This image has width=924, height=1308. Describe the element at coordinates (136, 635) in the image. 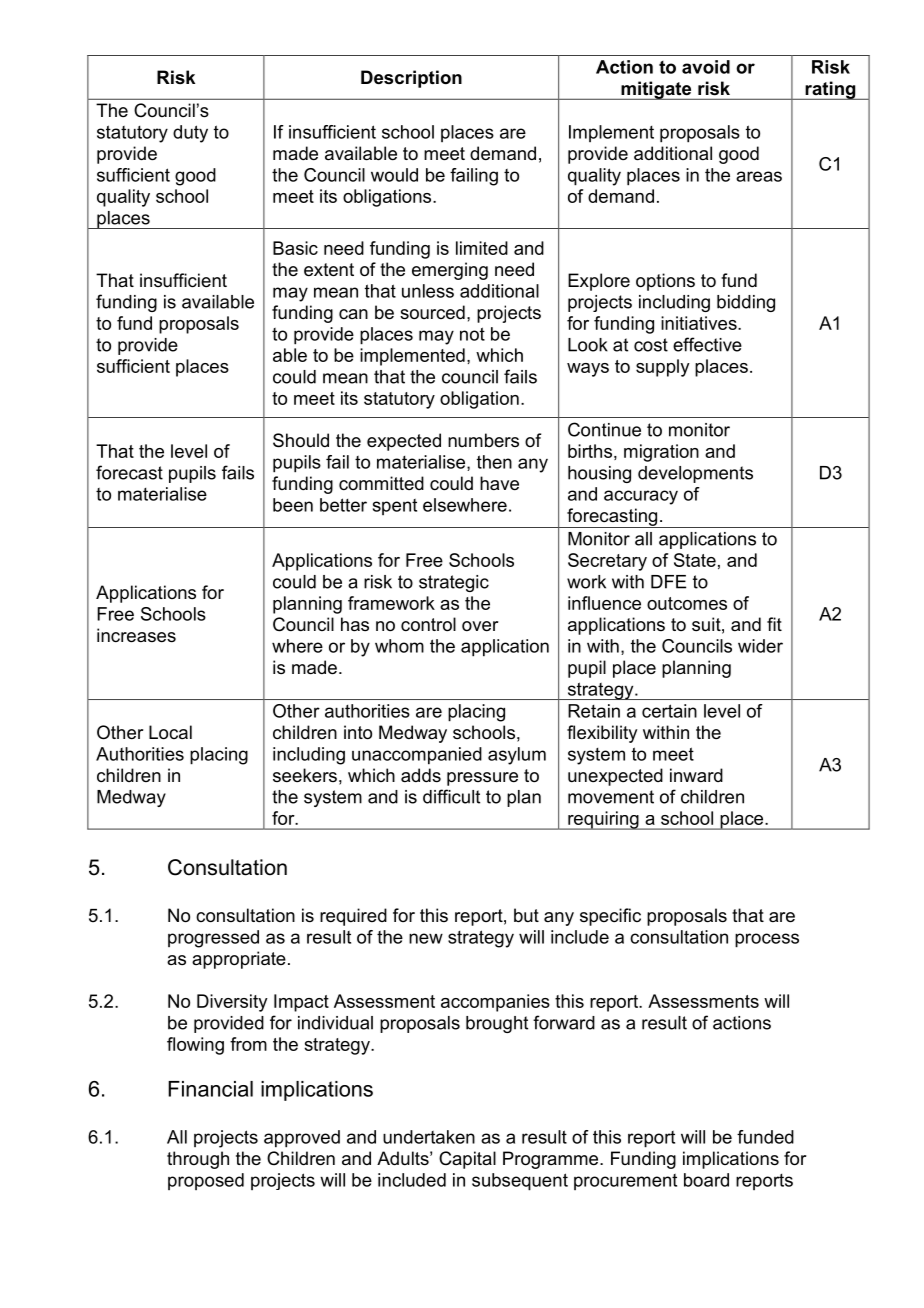

I see `increases` at that location.
